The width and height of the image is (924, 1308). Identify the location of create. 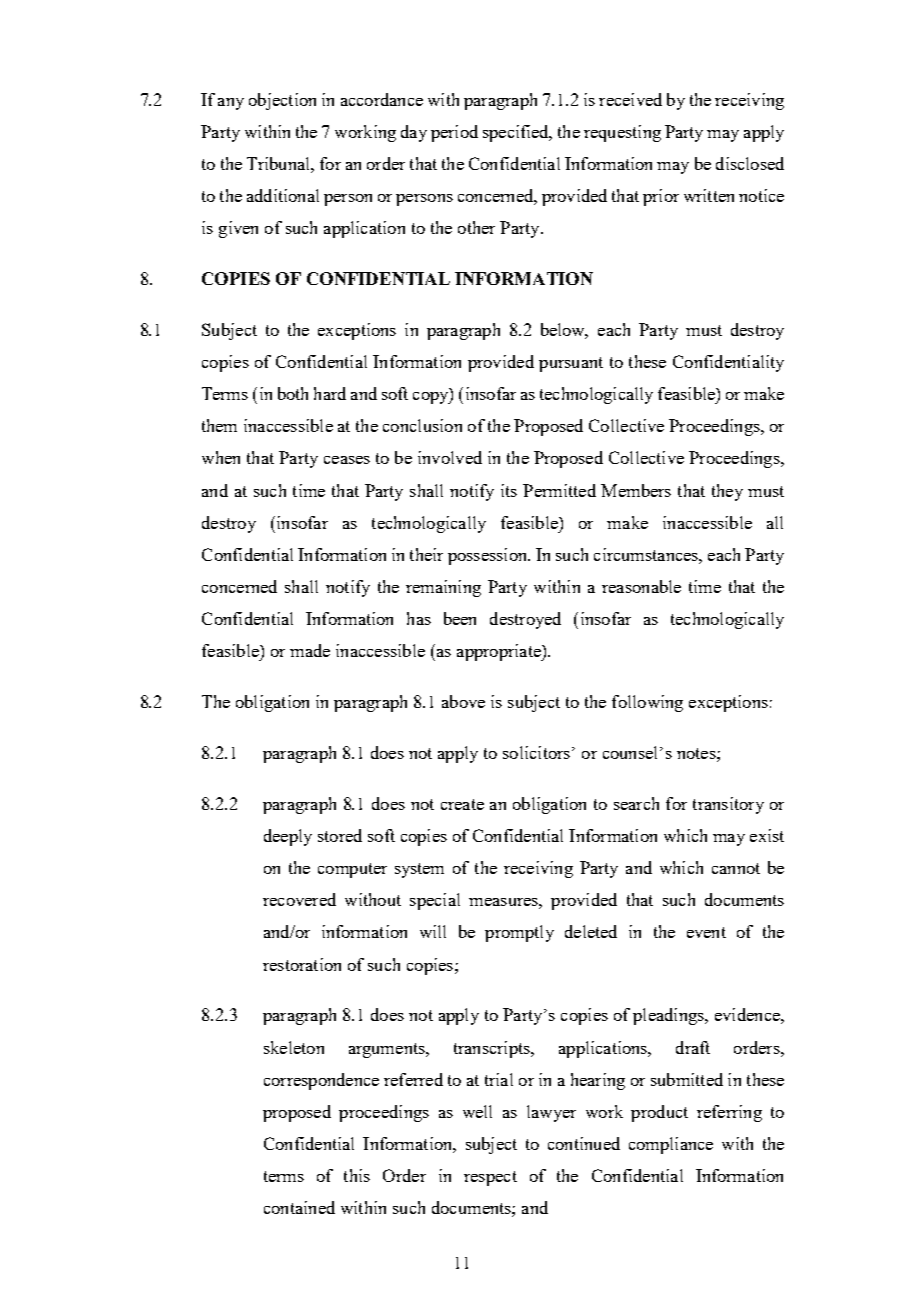
(462, 804).
